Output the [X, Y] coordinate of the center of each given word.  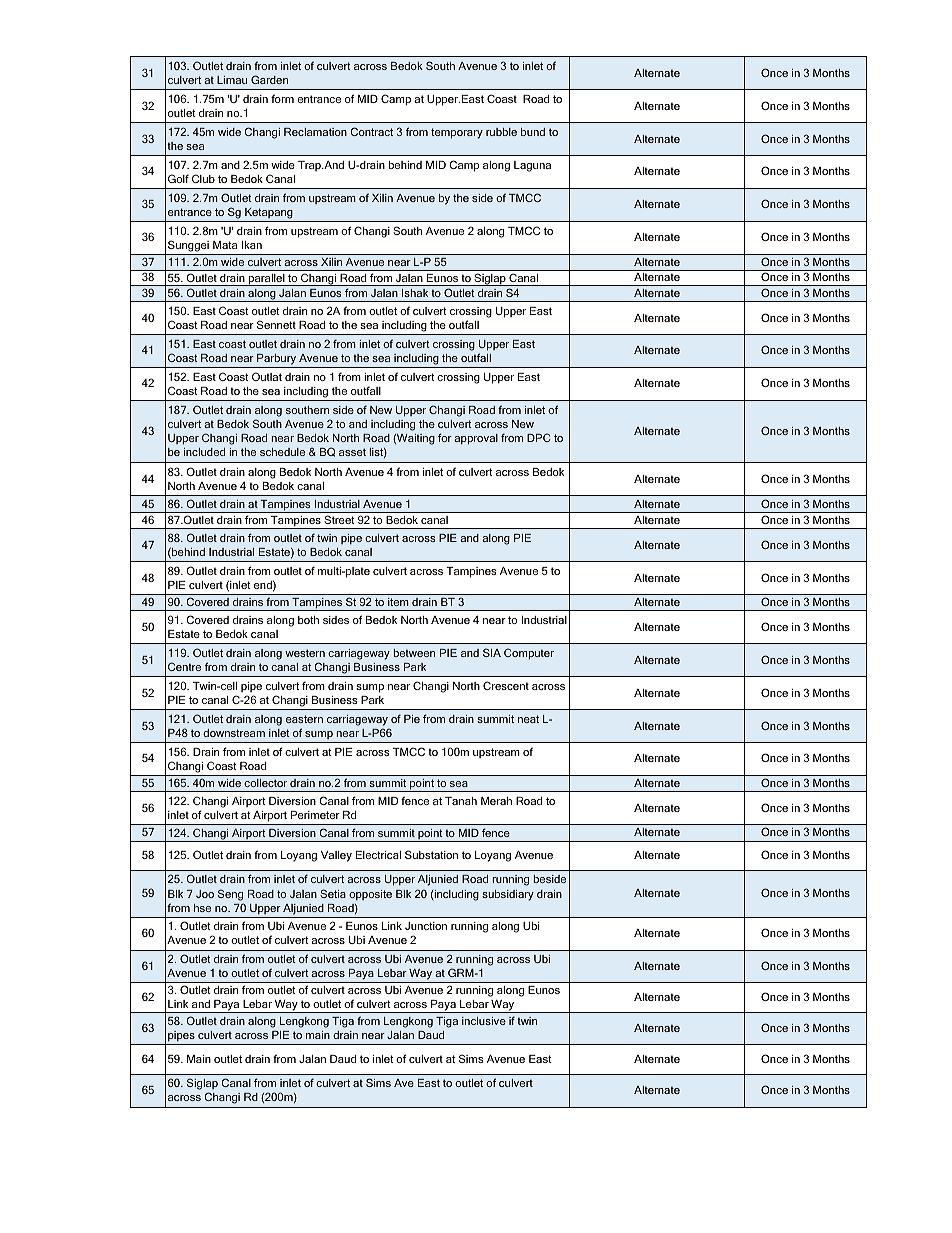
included [204, 452]
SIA [492, 652]
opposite [370, 895]
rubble [501, 132]
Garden [269, 79]
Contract [372, 131]
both [308, 620]
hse [202, 908]
